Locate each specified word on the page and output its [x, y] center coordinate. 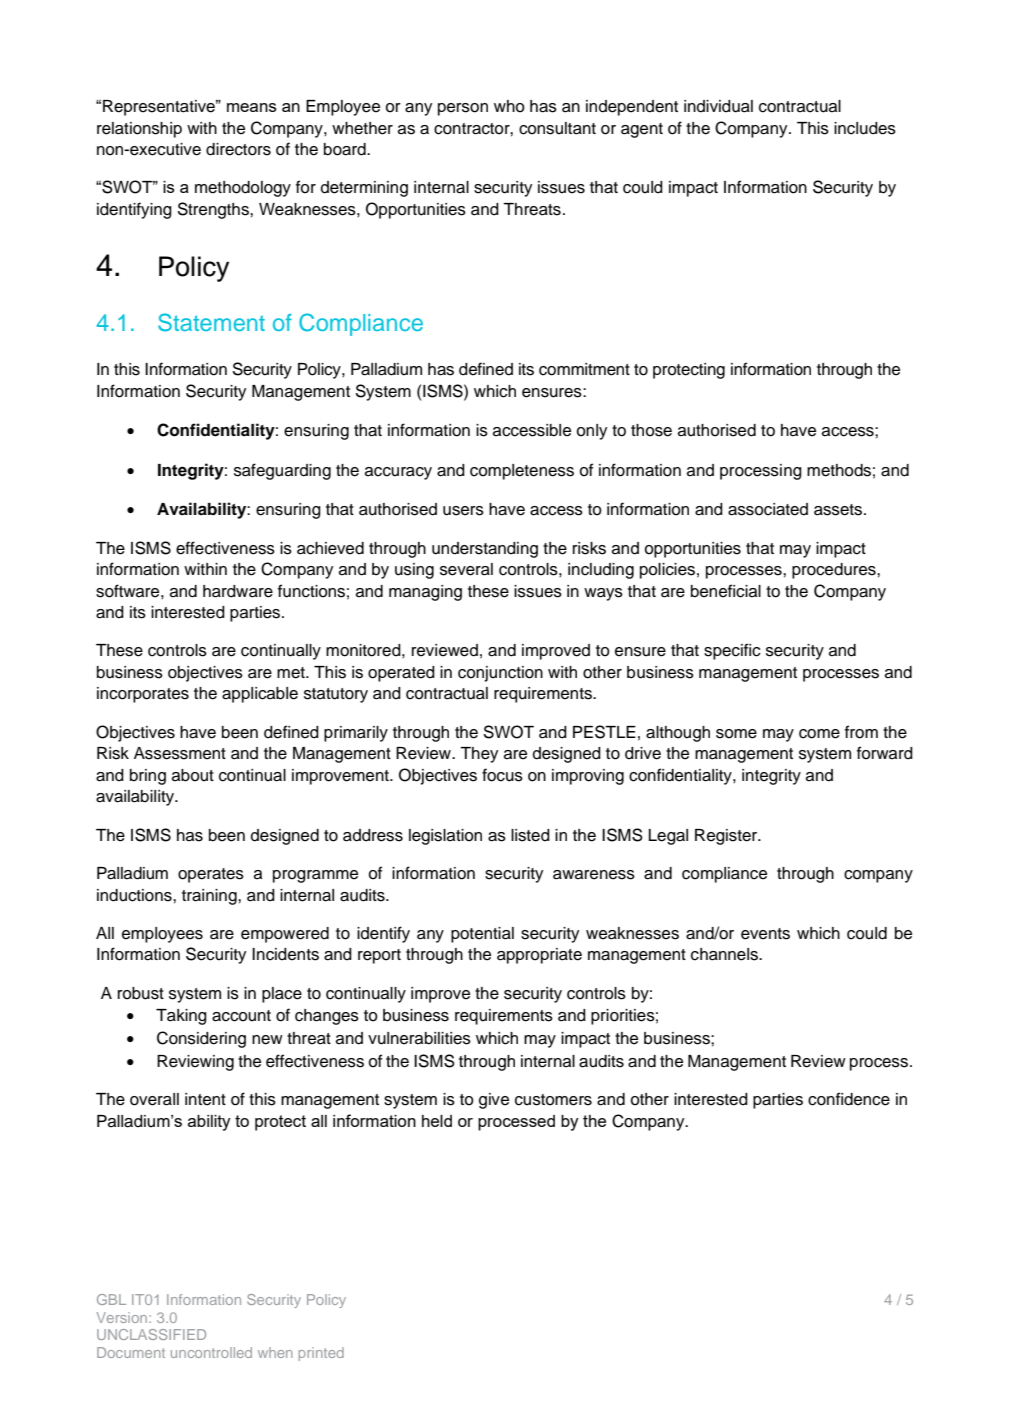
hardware [238, 591]
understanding [485, 550]
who [509, 106]
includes [865, 128]
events [765, 934]
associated [768, 509]
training [210, 897]
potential [482, 935]
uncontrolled [211, 1352]
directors [238, 149]
